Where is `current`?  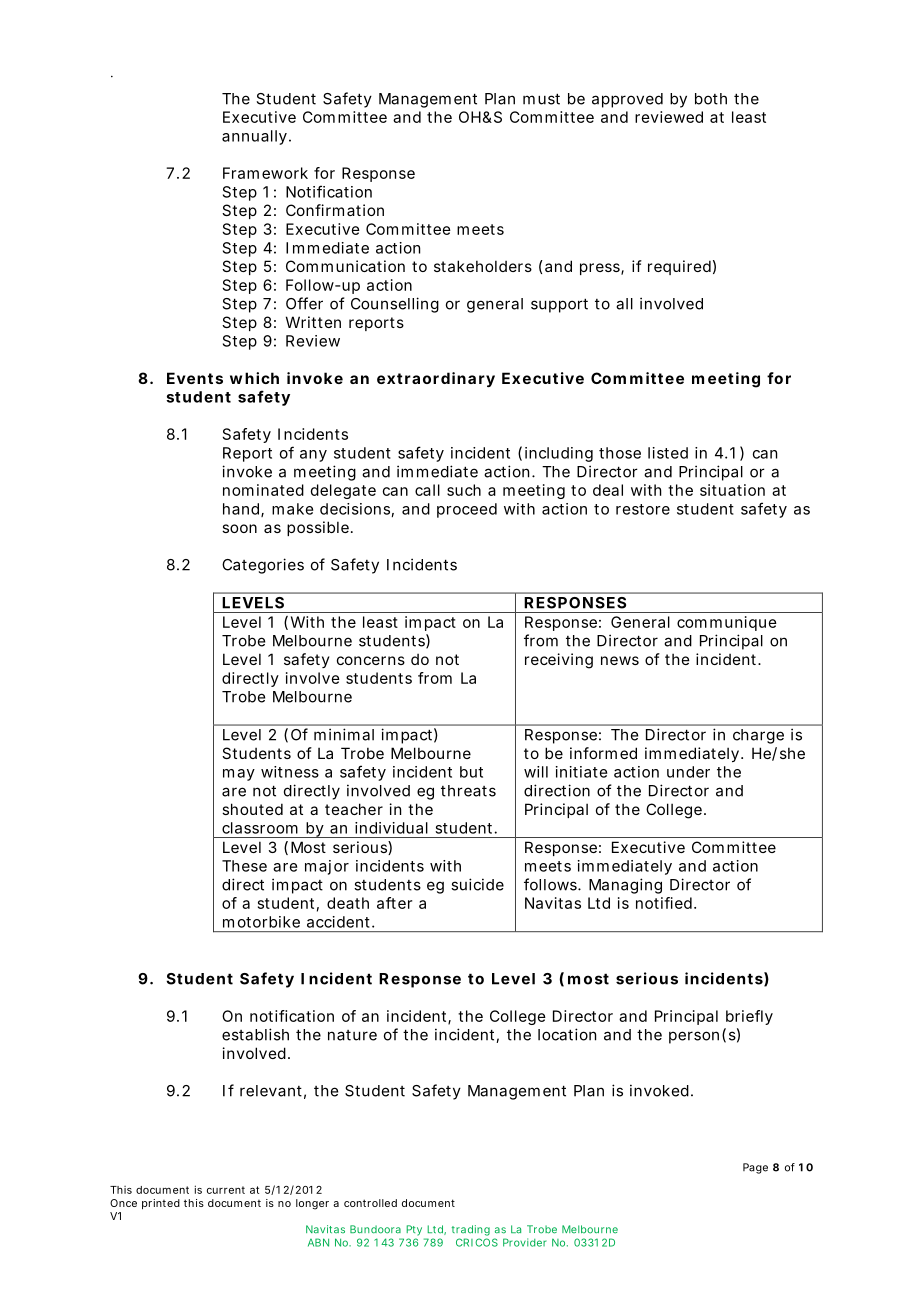 current is located at coordinates (226, 1190).
